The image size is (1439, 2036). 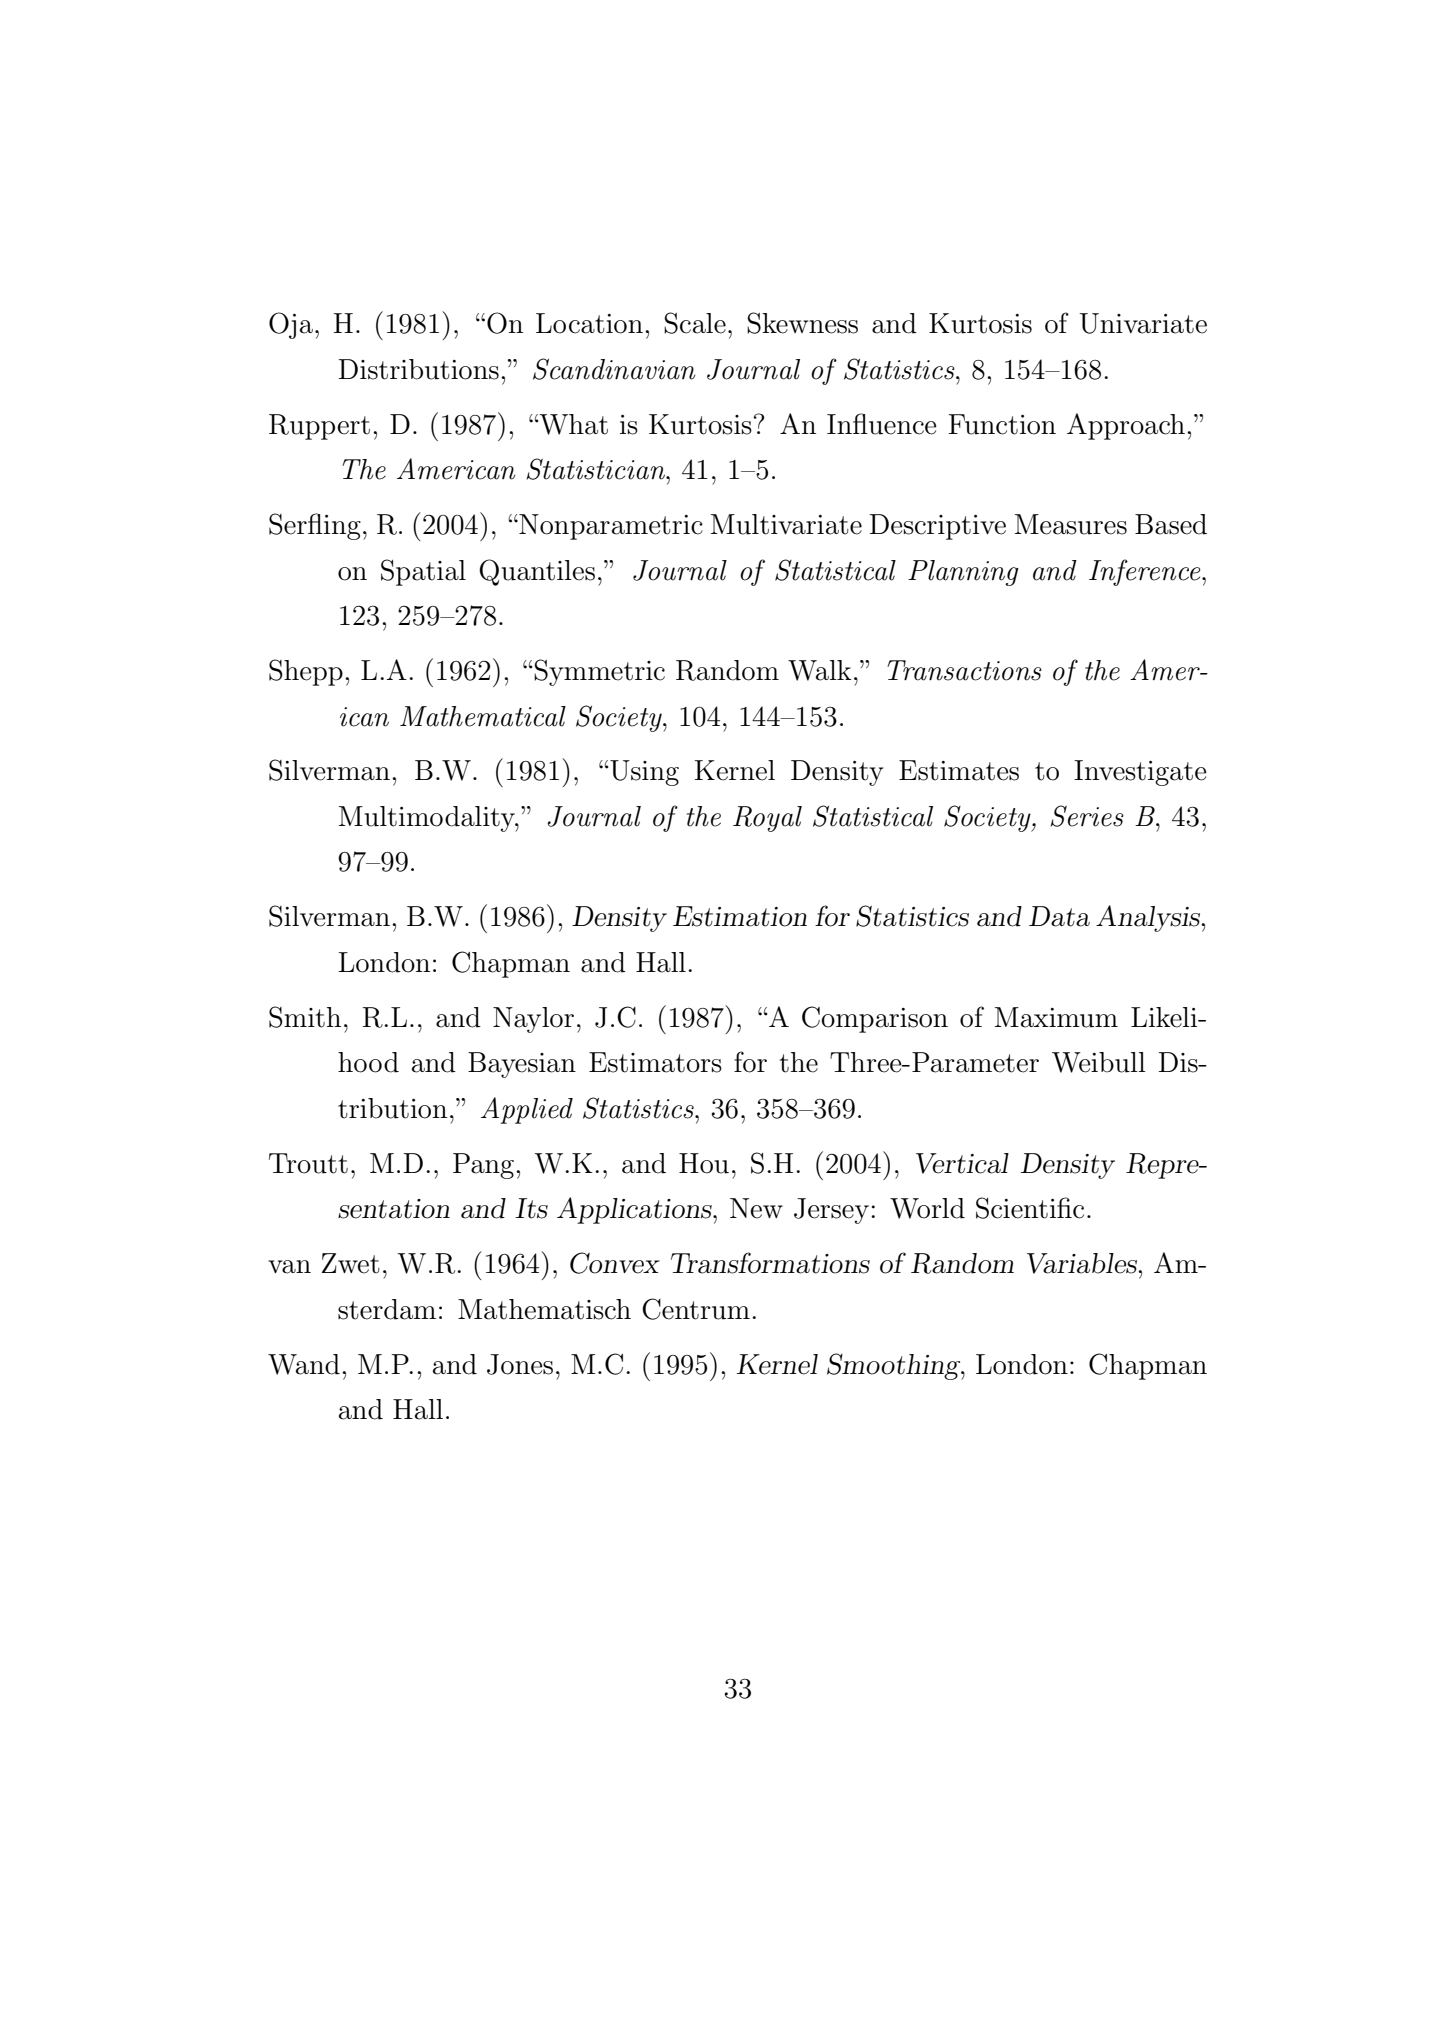 What do you see at coordinates (696, 1309) in the document?
I see `Centrum` at bounding box center [696, 1309].
